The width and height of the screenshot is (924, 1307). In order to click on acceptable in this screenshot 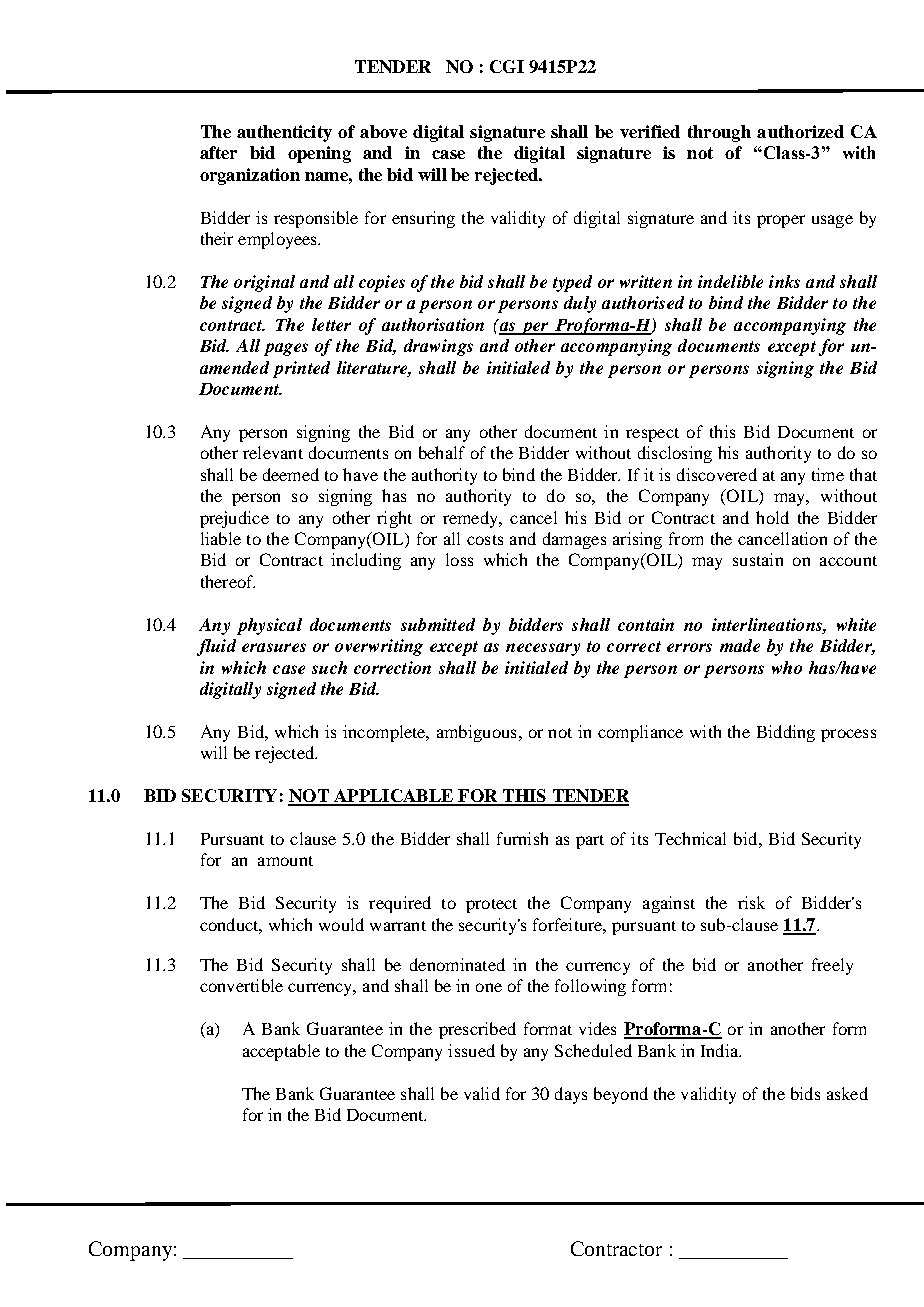, I will do `click(281, 1052)`.
